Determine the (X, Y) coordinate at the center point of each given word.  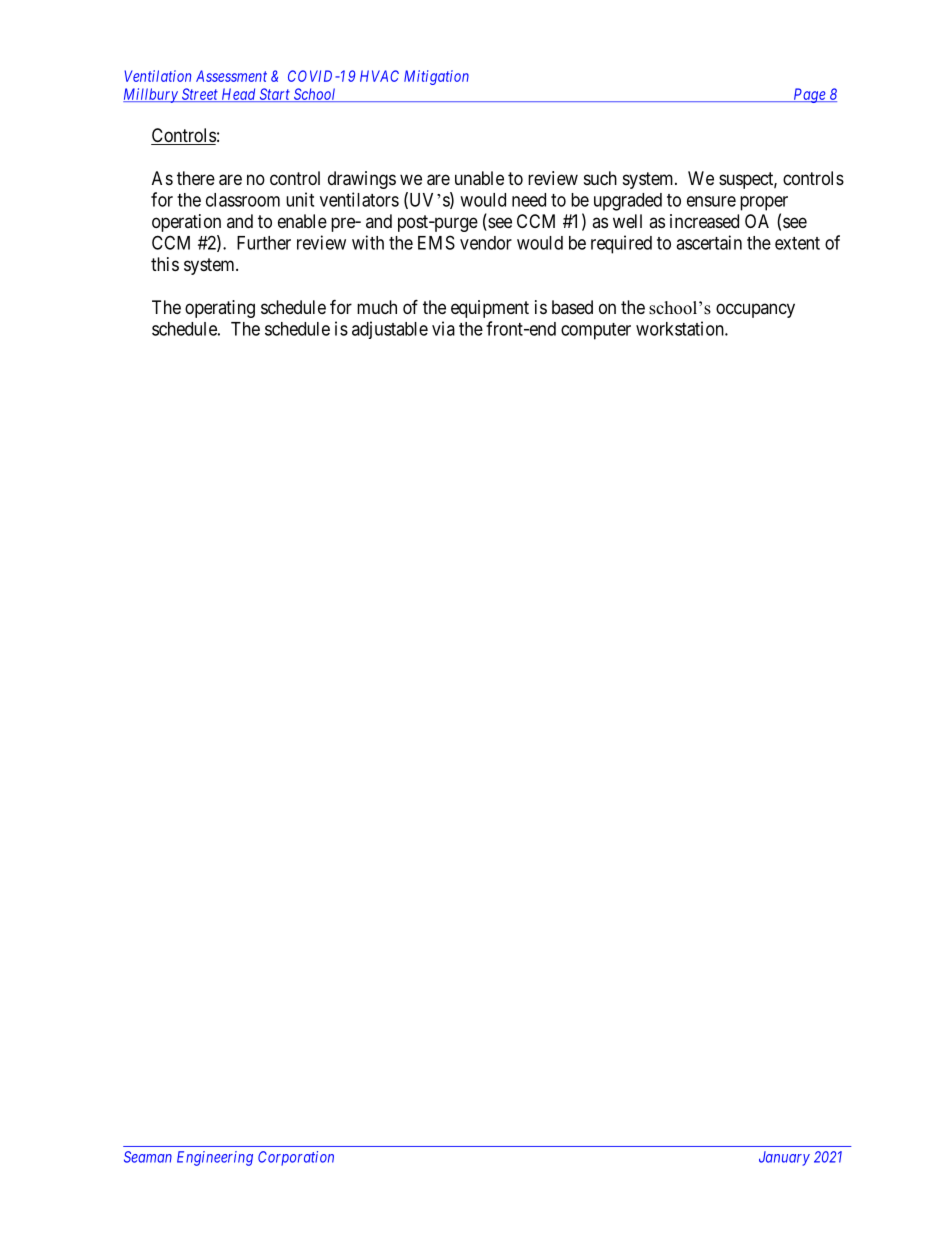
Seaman (148, 1157)
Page (809, 95)
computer (596, 331)
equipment (490, 309)
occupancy (755, 310)
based (572, 307)
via (443, 328)
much (377, 307)
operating (220, 309)
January (784, 1158)
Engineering (215, 1158)
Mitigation (436, 77)
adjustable (390, 330)
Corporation (296, 1158)
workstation (681, 328)
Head (238, 95)
